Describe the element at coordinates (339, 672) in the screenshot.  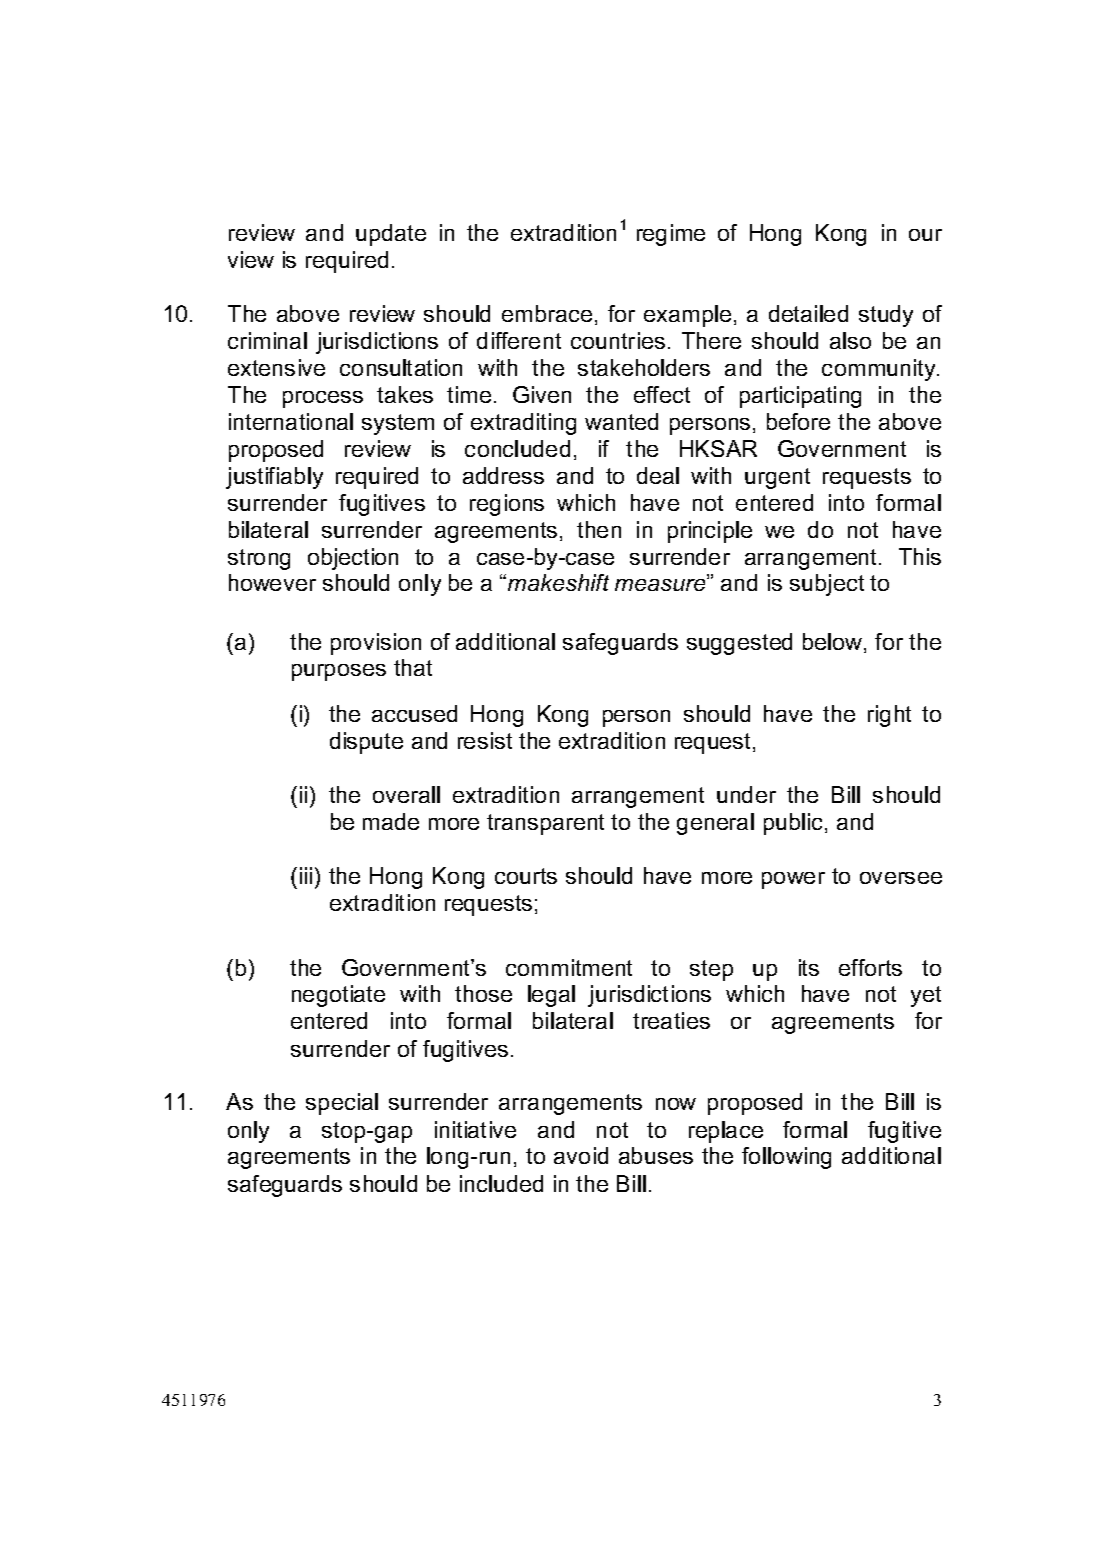
I see `purposes` at that location.
